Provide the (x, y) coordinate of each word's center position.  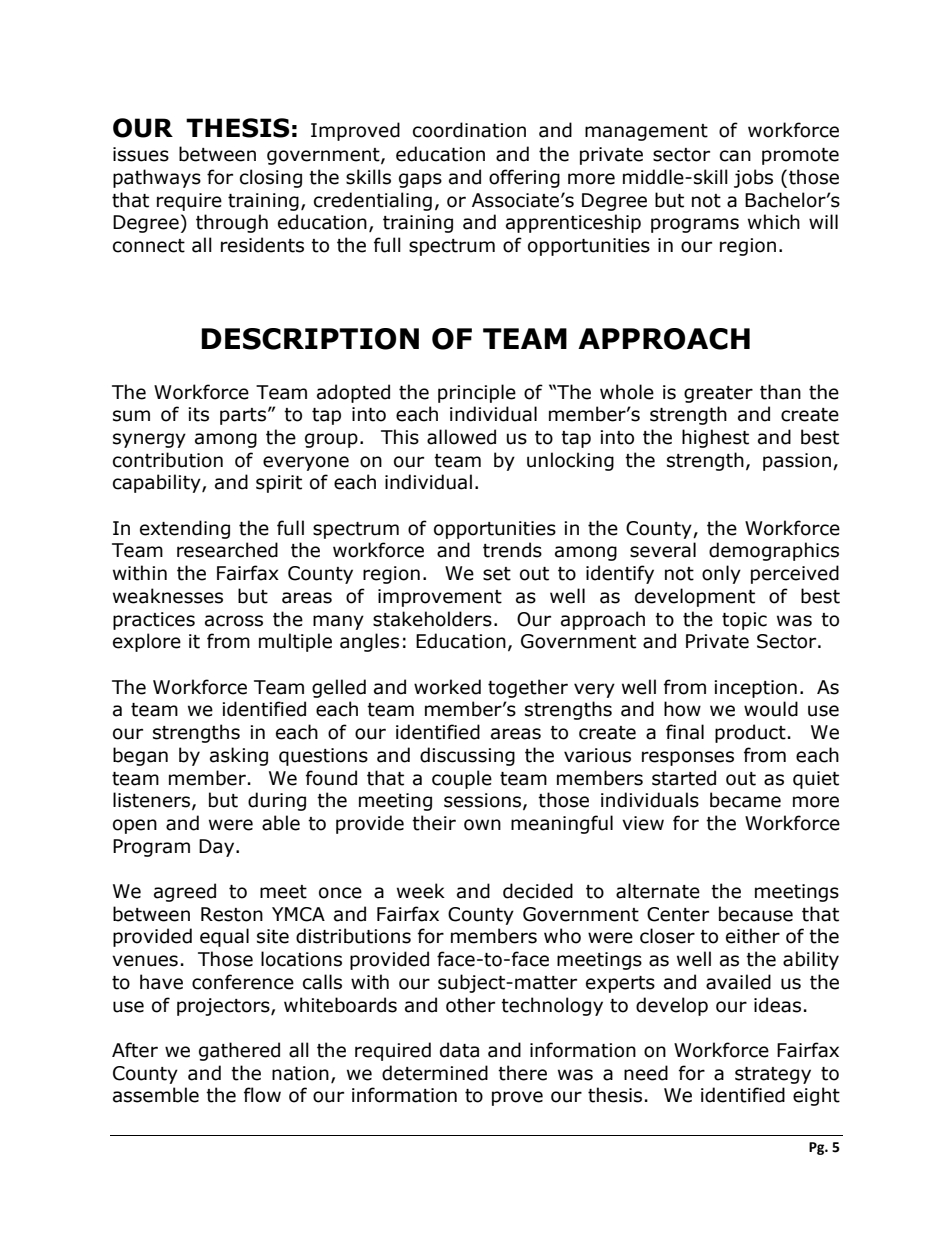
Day (218, 848)
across (234, 621)
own (482, 825)
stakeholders (432, 619)
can (735, 156)
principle (477, 393)
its (198, 414)
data (459, 1050)
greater (718, 394)
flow (262, 1095)
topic (744, 621)
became (745, 800)
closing (271, 178)
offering (524, 178)
